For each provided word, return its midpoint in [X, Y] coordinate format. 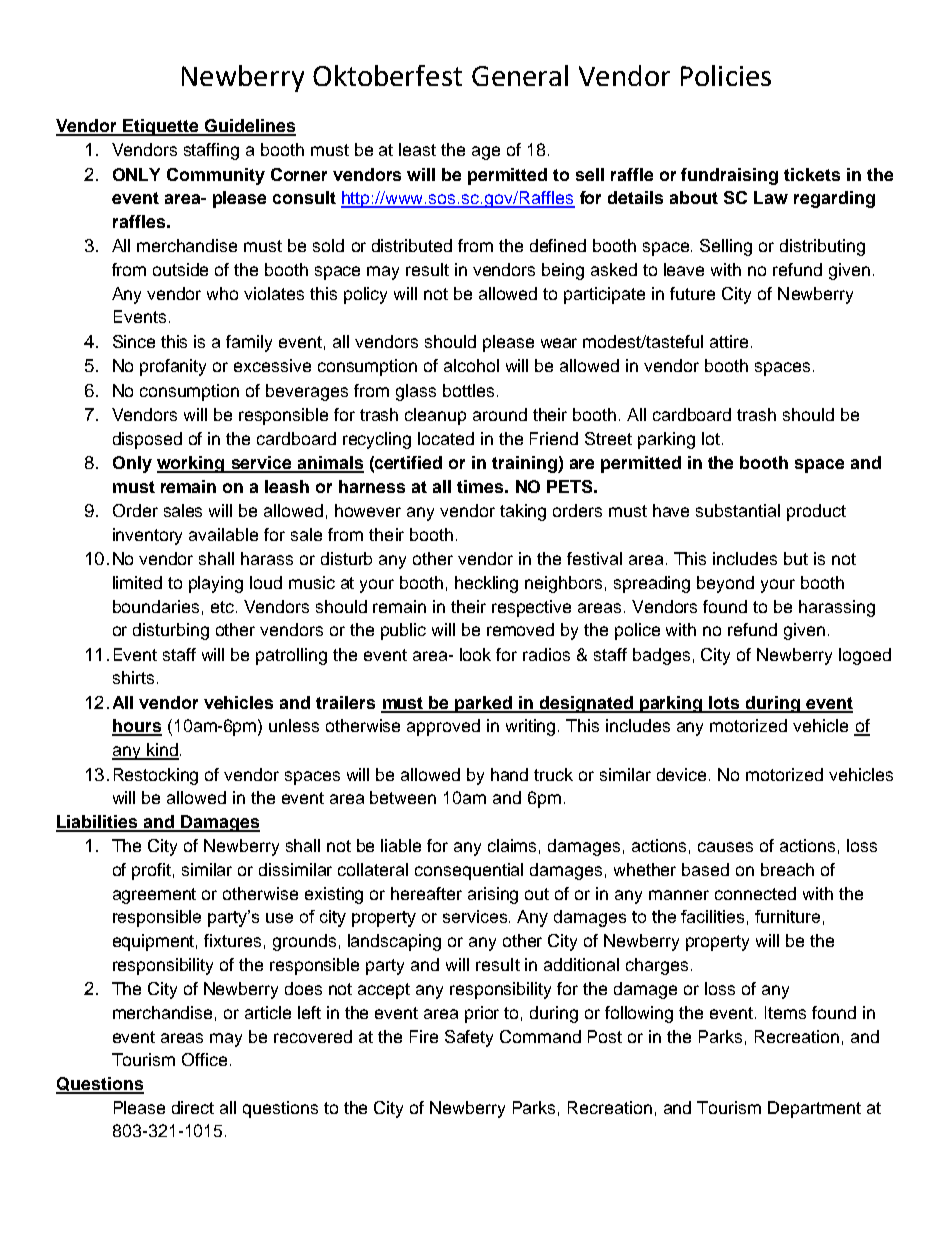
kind [162, 751]
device [683, 774]
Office [204, 1059]
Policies [726, 75]
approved [443, 727]
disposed [147, 440]
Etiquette [161, 127]
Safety [469, 1038]
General [520, 75]
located [446, 438]
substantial [738, 510]
